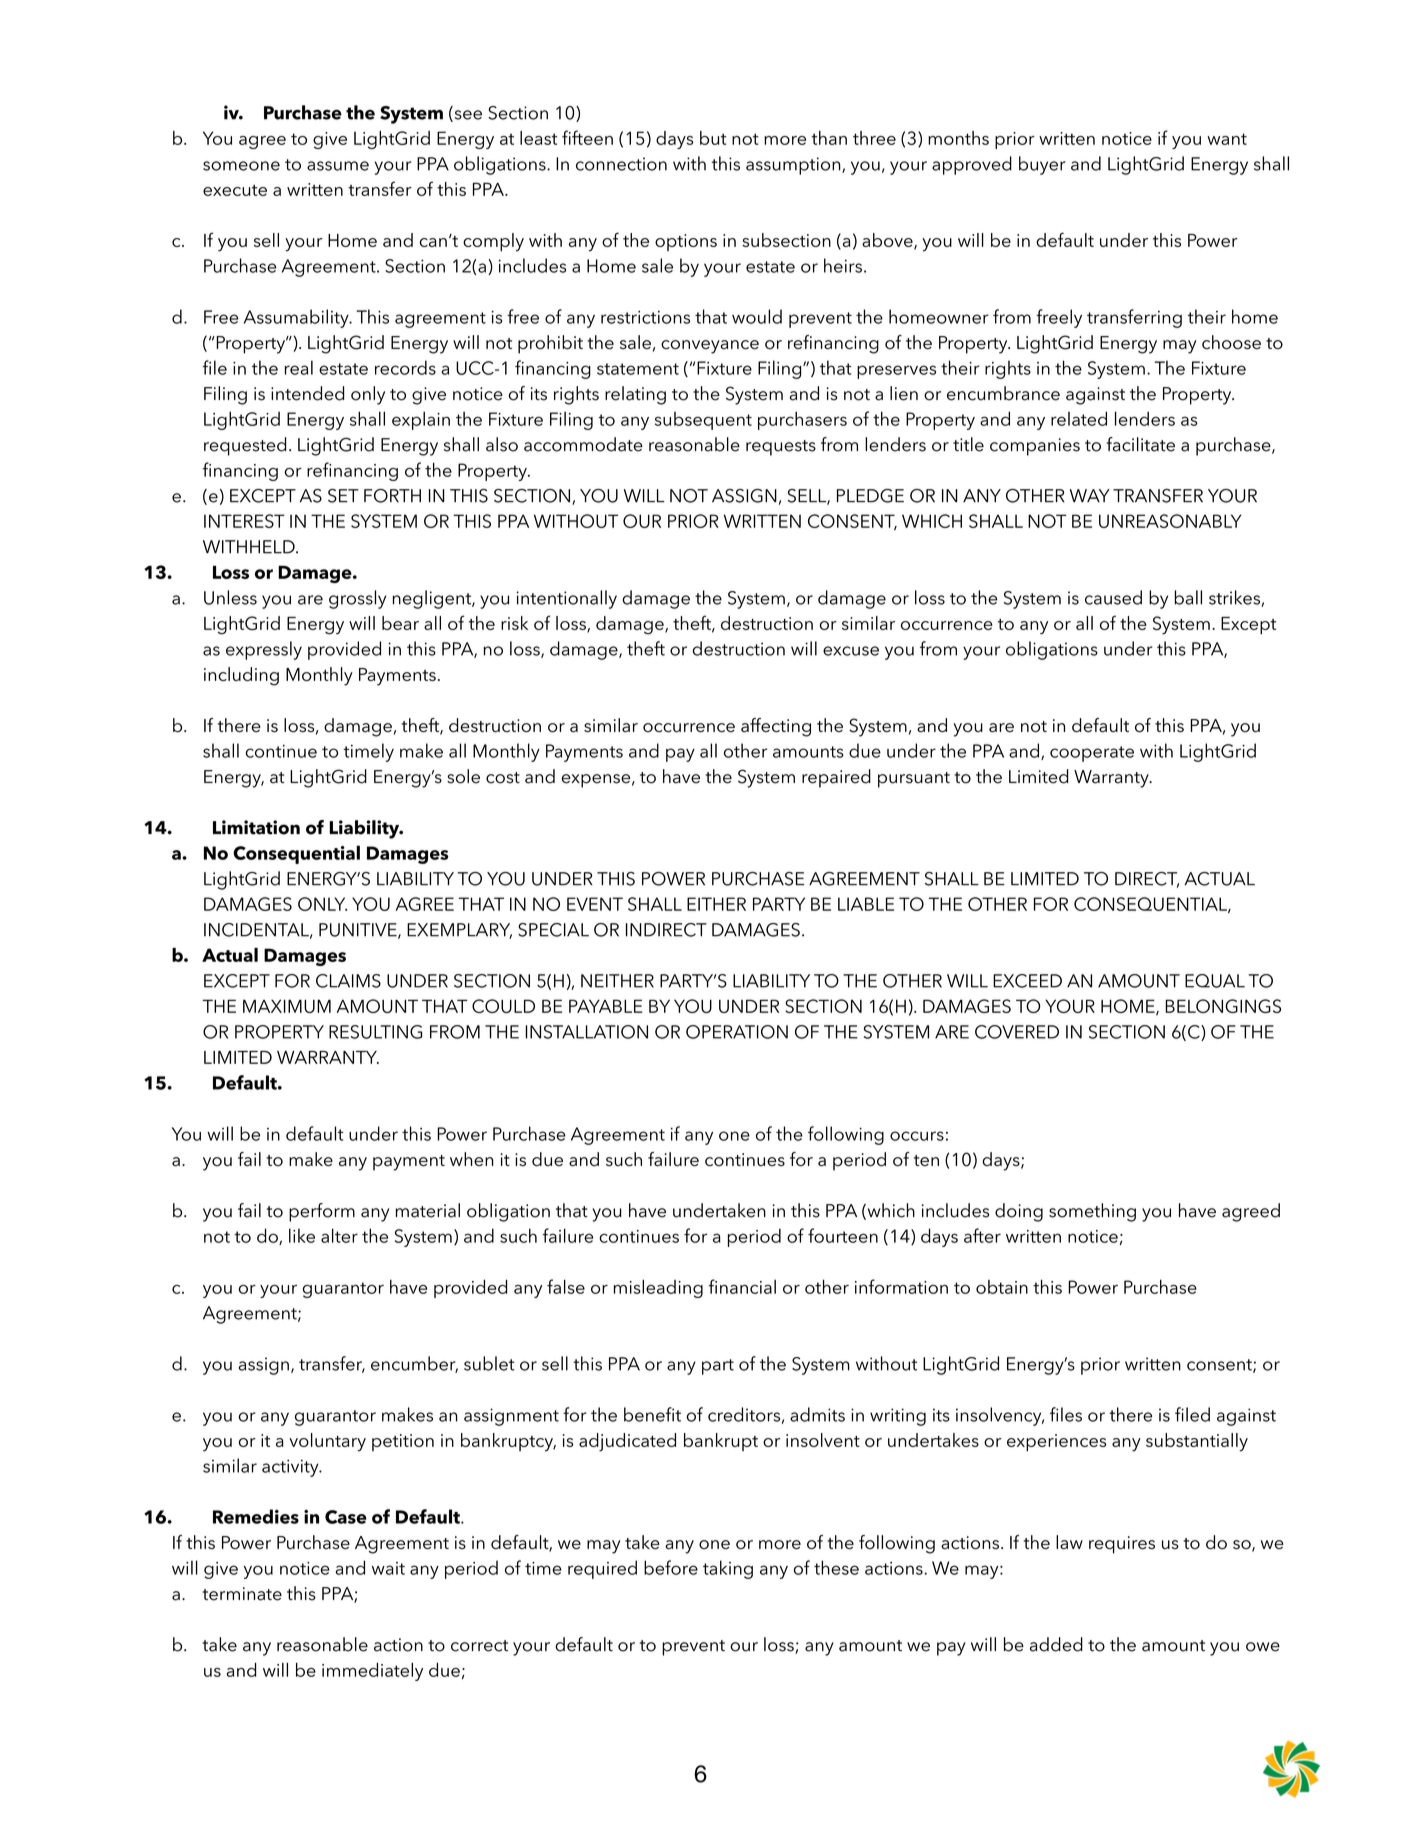 The width and height of the page is (1401, 1831). I want to click on but, so click(713, 138).
